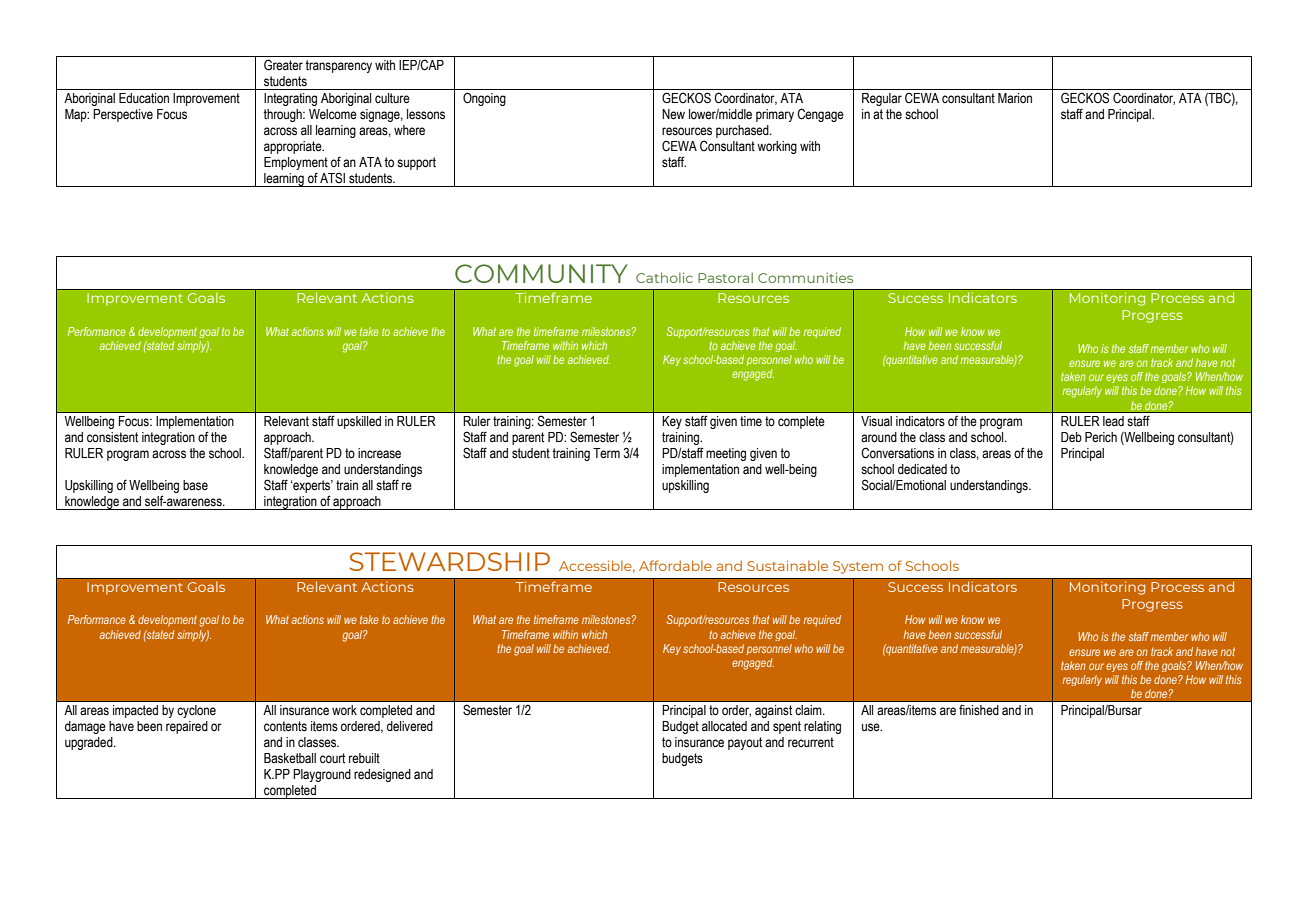  I want to click on Marion, so click(1015, 98).
